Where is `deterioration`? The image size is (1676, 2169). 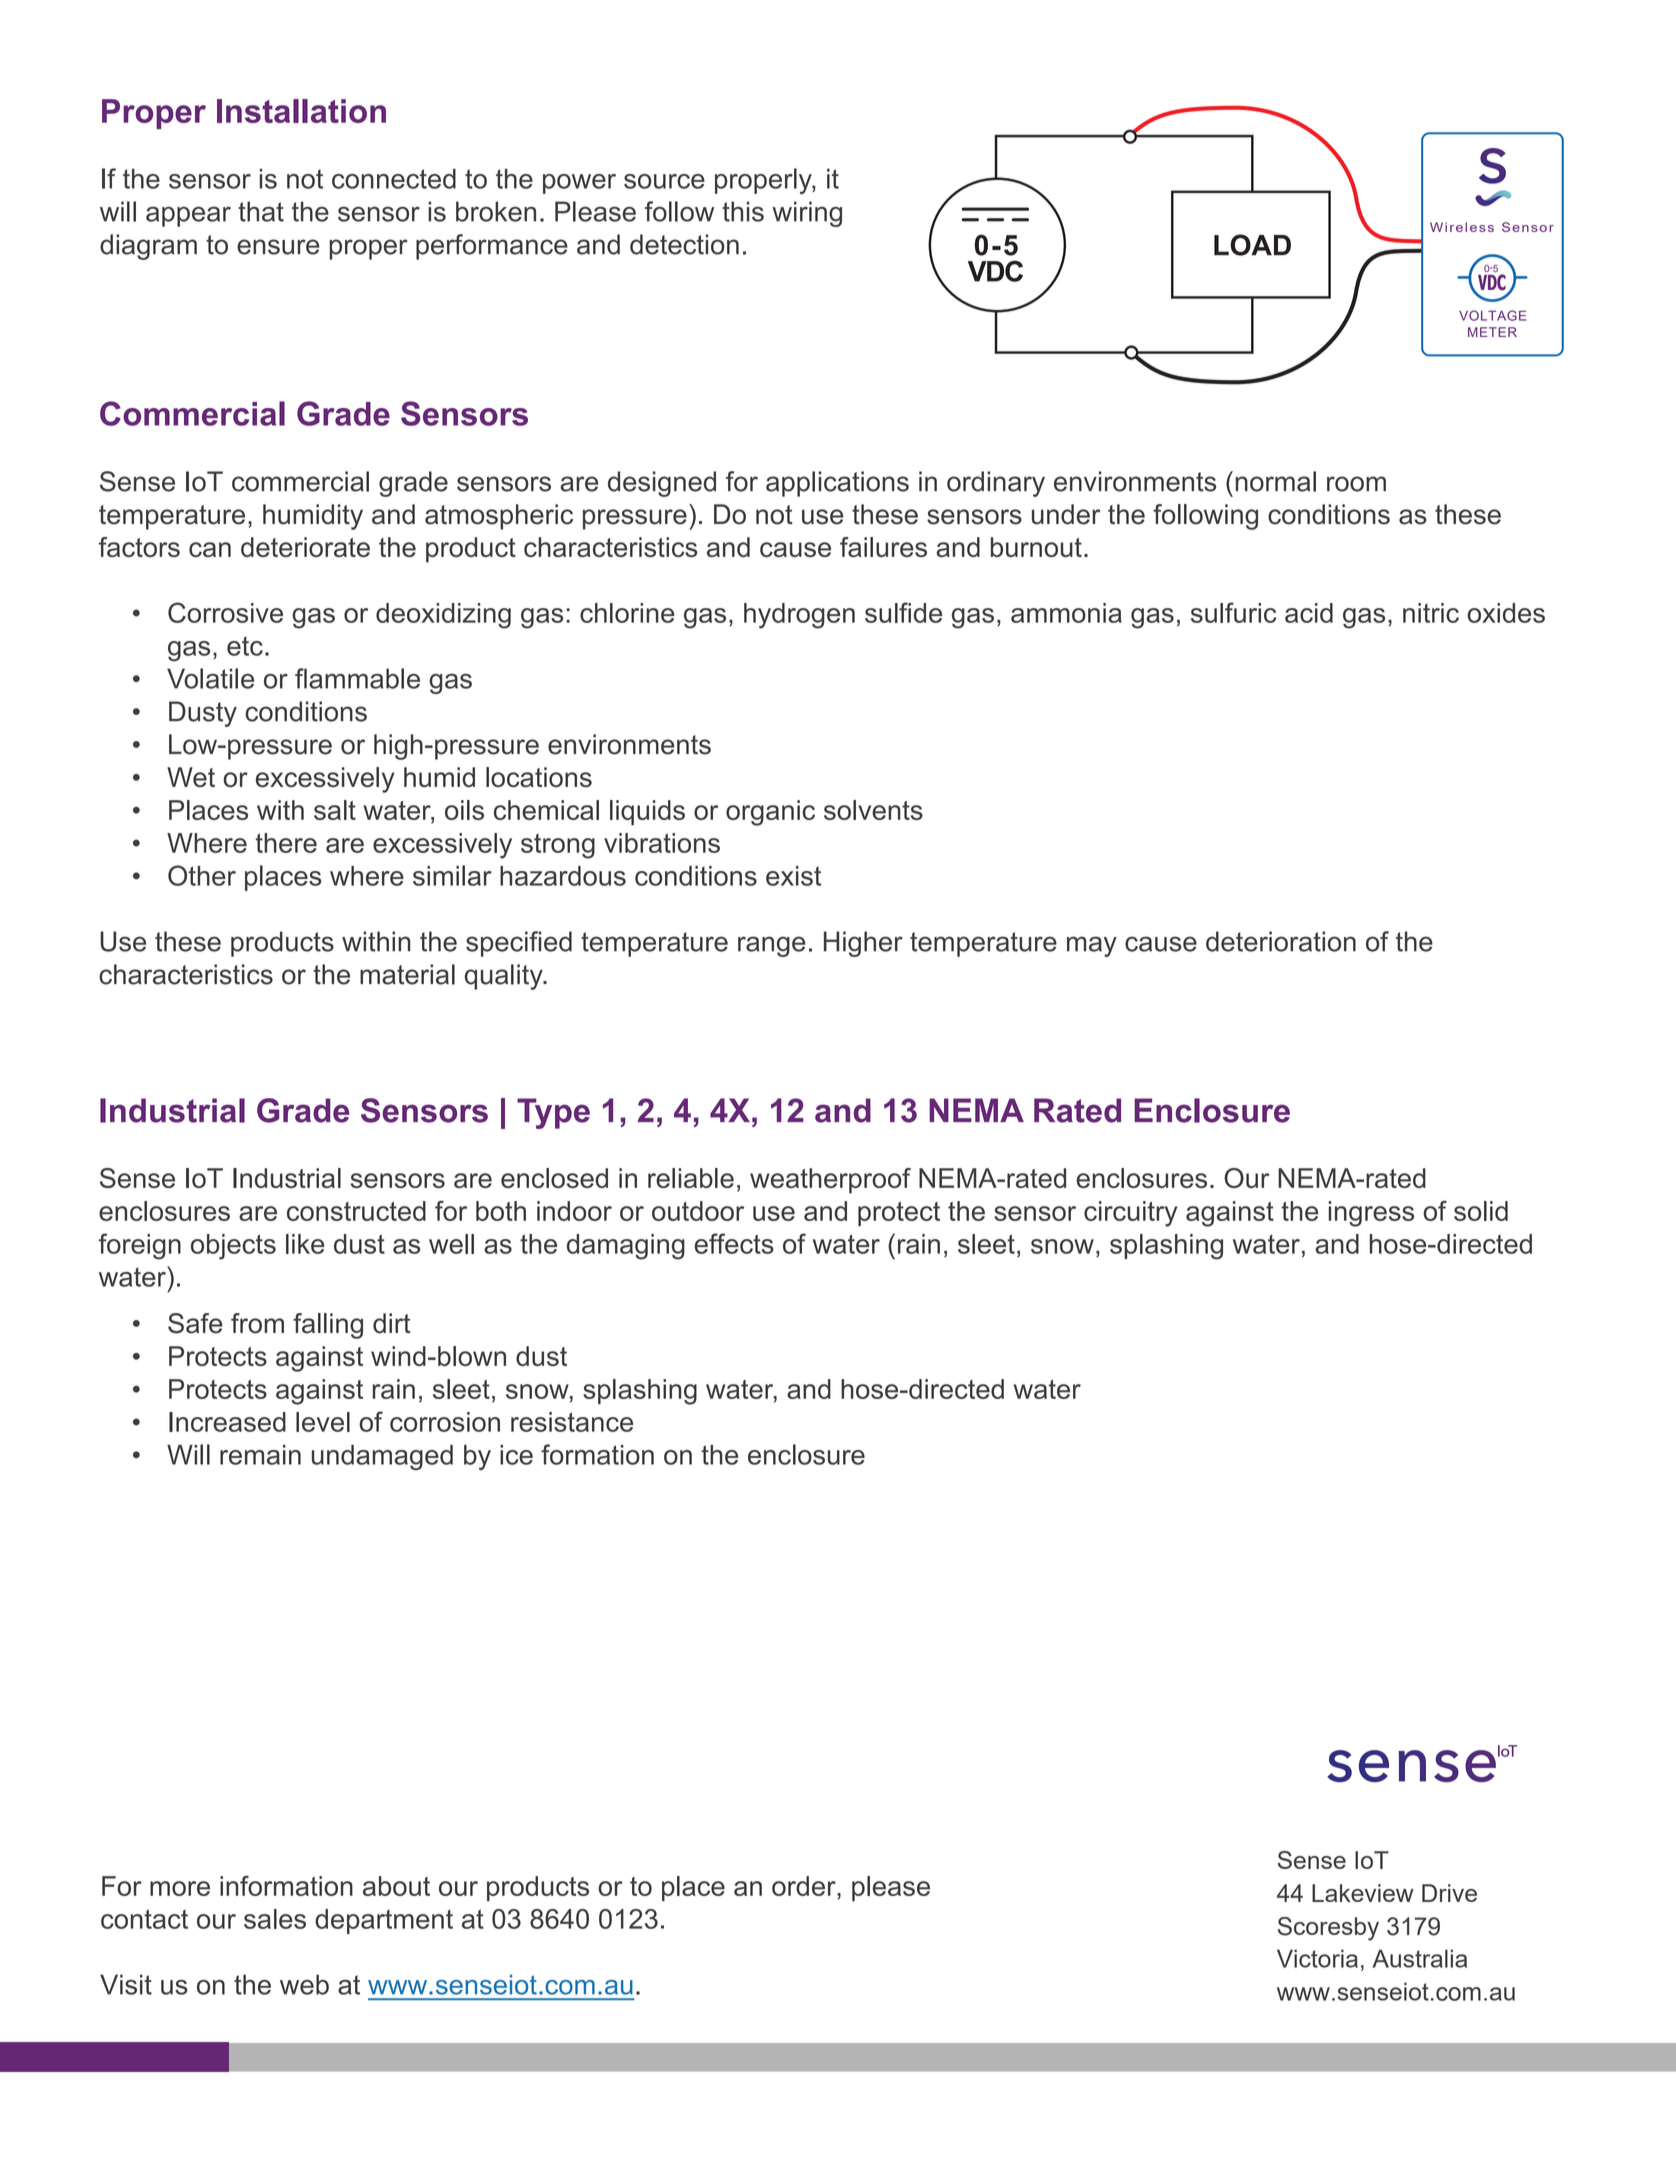 deterioration is located at coordinates (1281, 941).
